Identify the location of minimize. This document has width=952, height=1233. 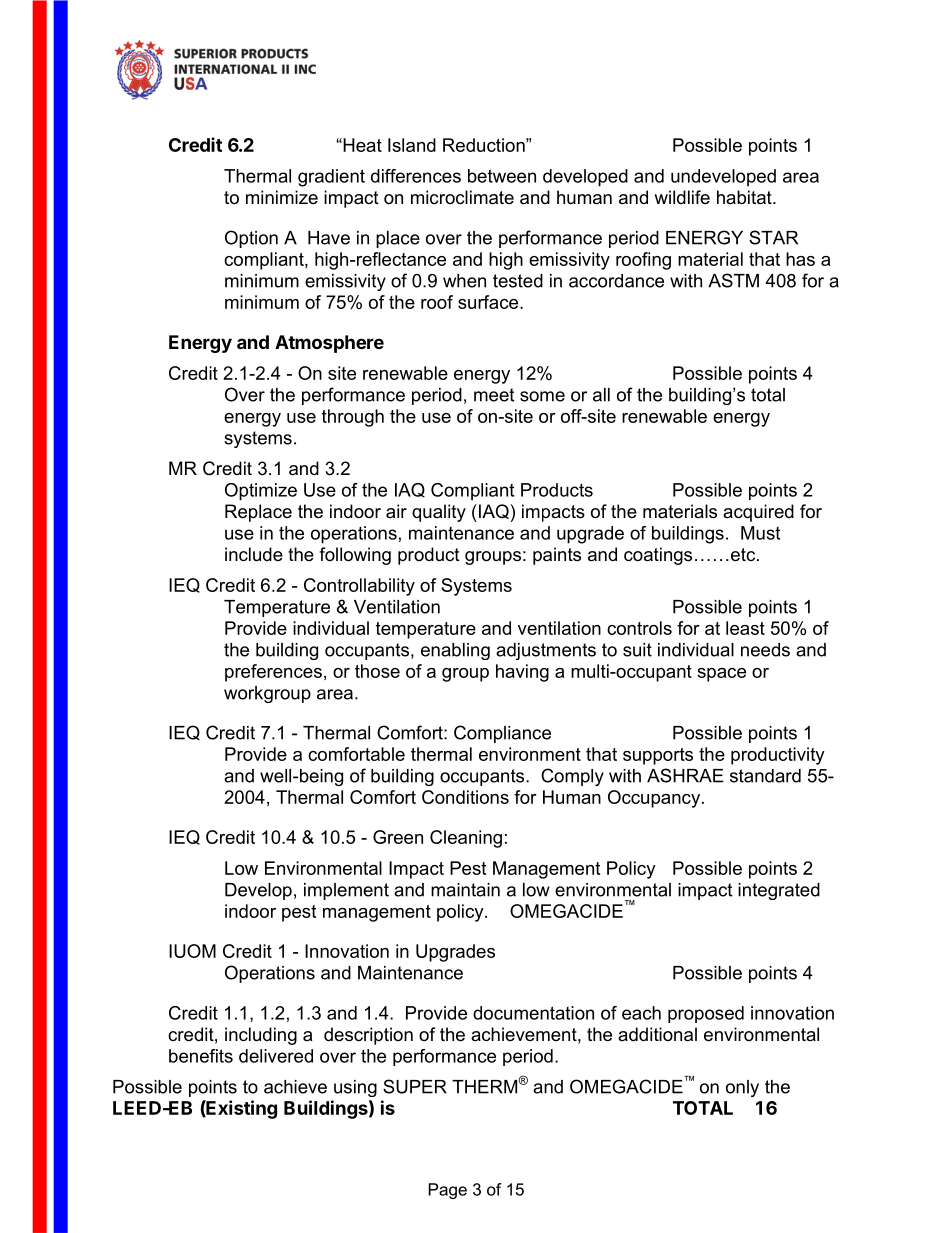
(282, 197).
